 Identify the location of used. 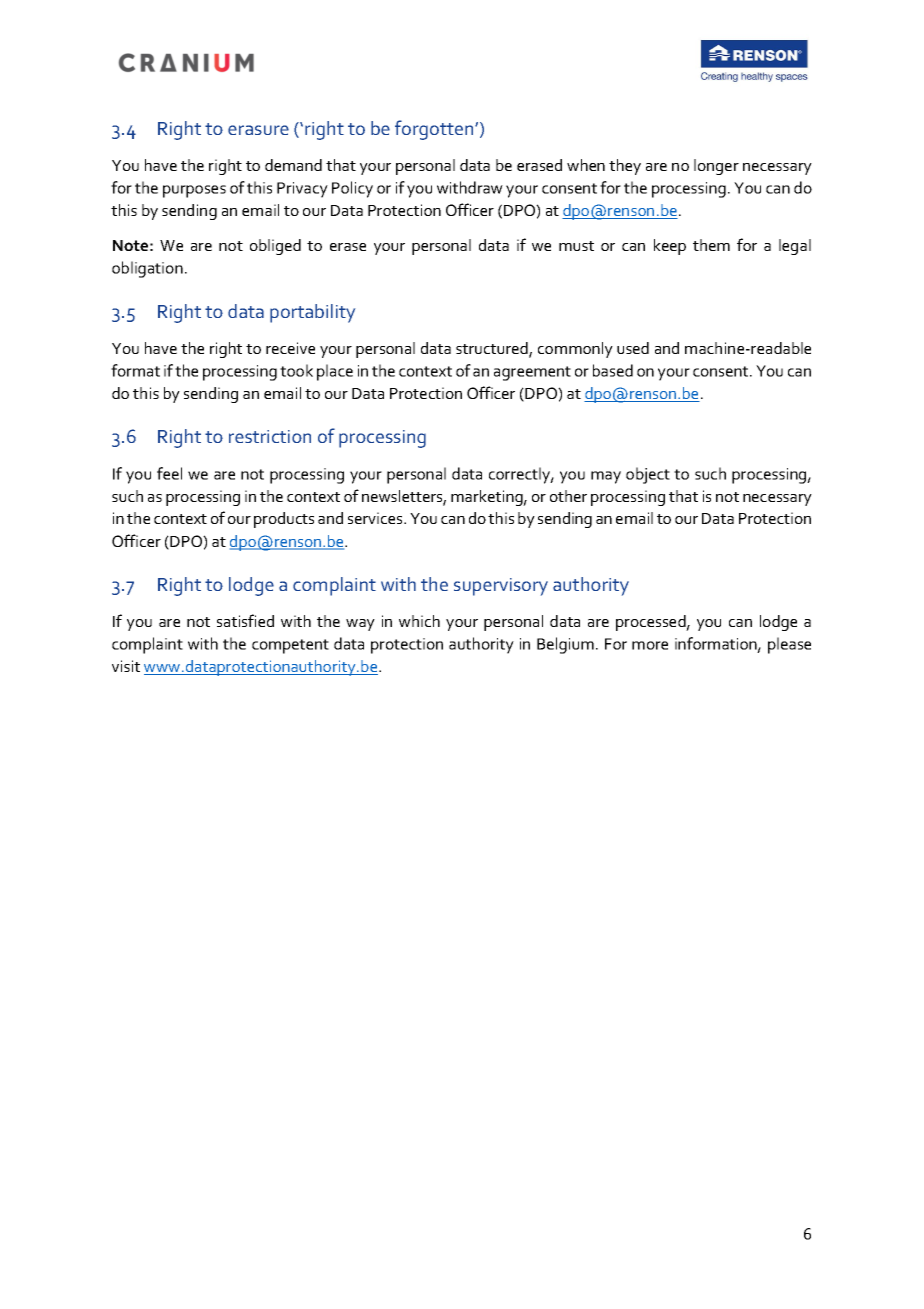
(633, 348).
